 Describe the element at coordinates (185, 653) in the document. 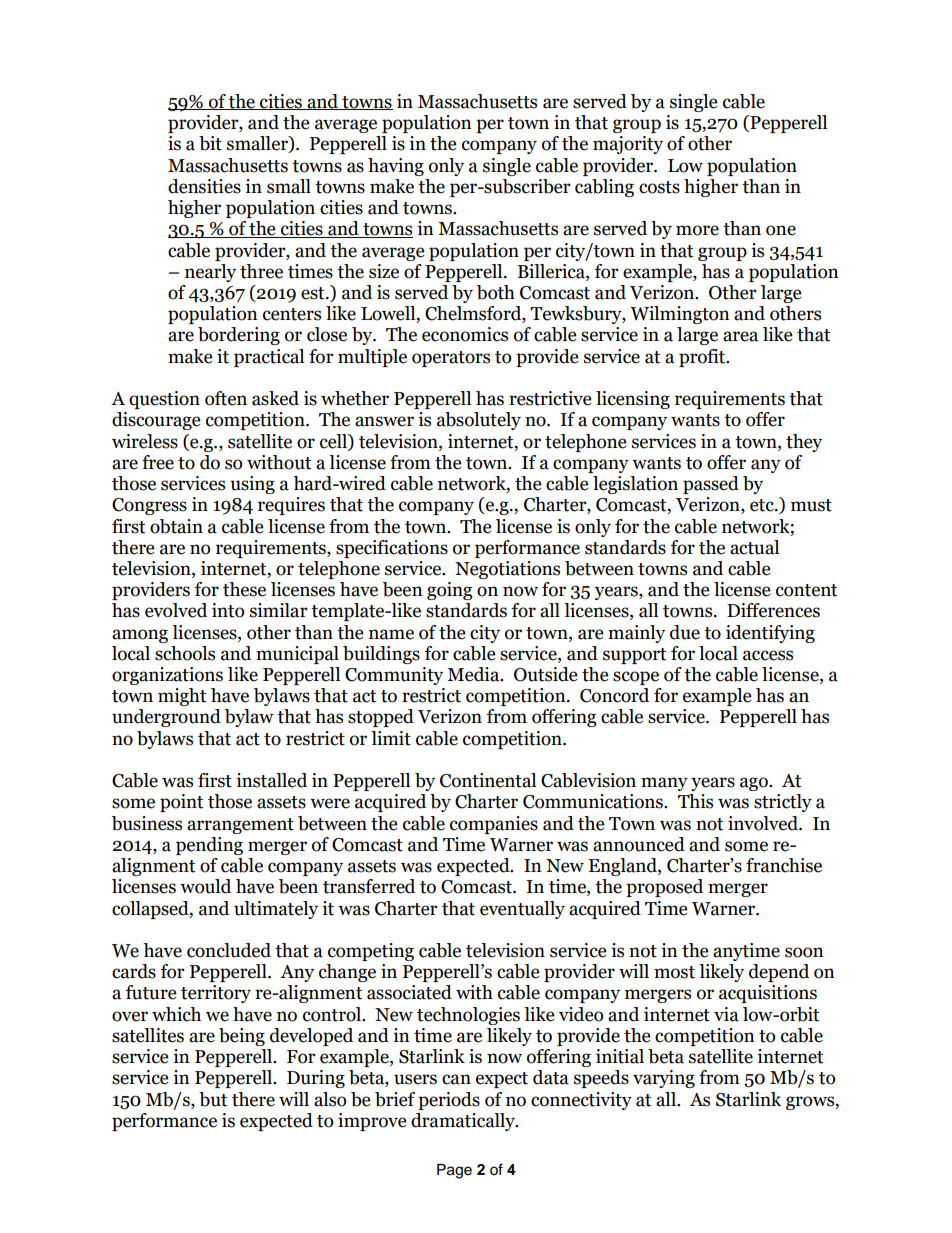

I see `schools` at that location.
